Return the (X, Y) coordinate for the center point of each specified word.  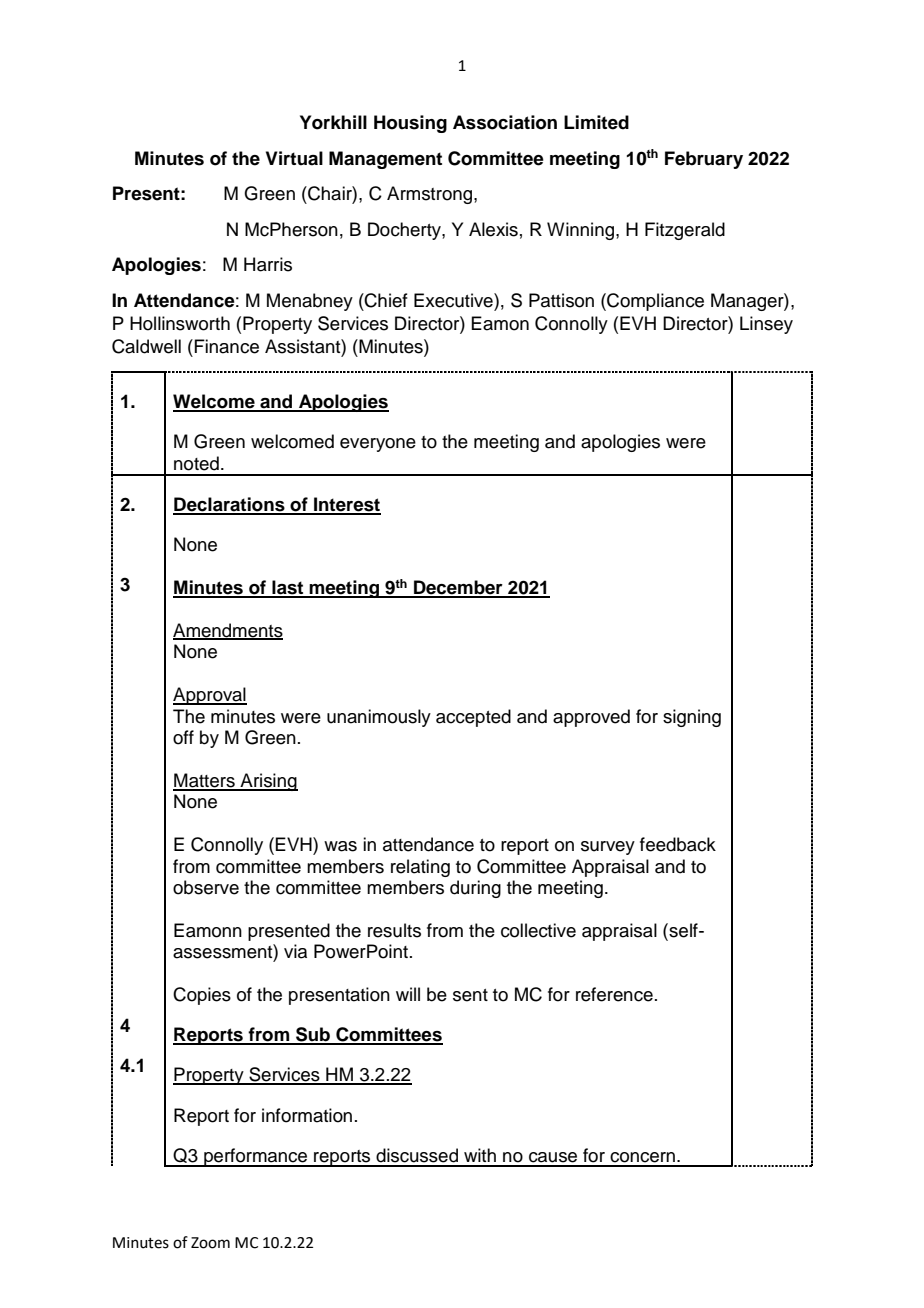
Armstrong (431, 195)
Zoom (210, 1243)
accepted (473, 718)
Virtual (294, 158)
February (704, 160)
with (480, 1155)
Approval (210, 696)
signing (692, 718)
